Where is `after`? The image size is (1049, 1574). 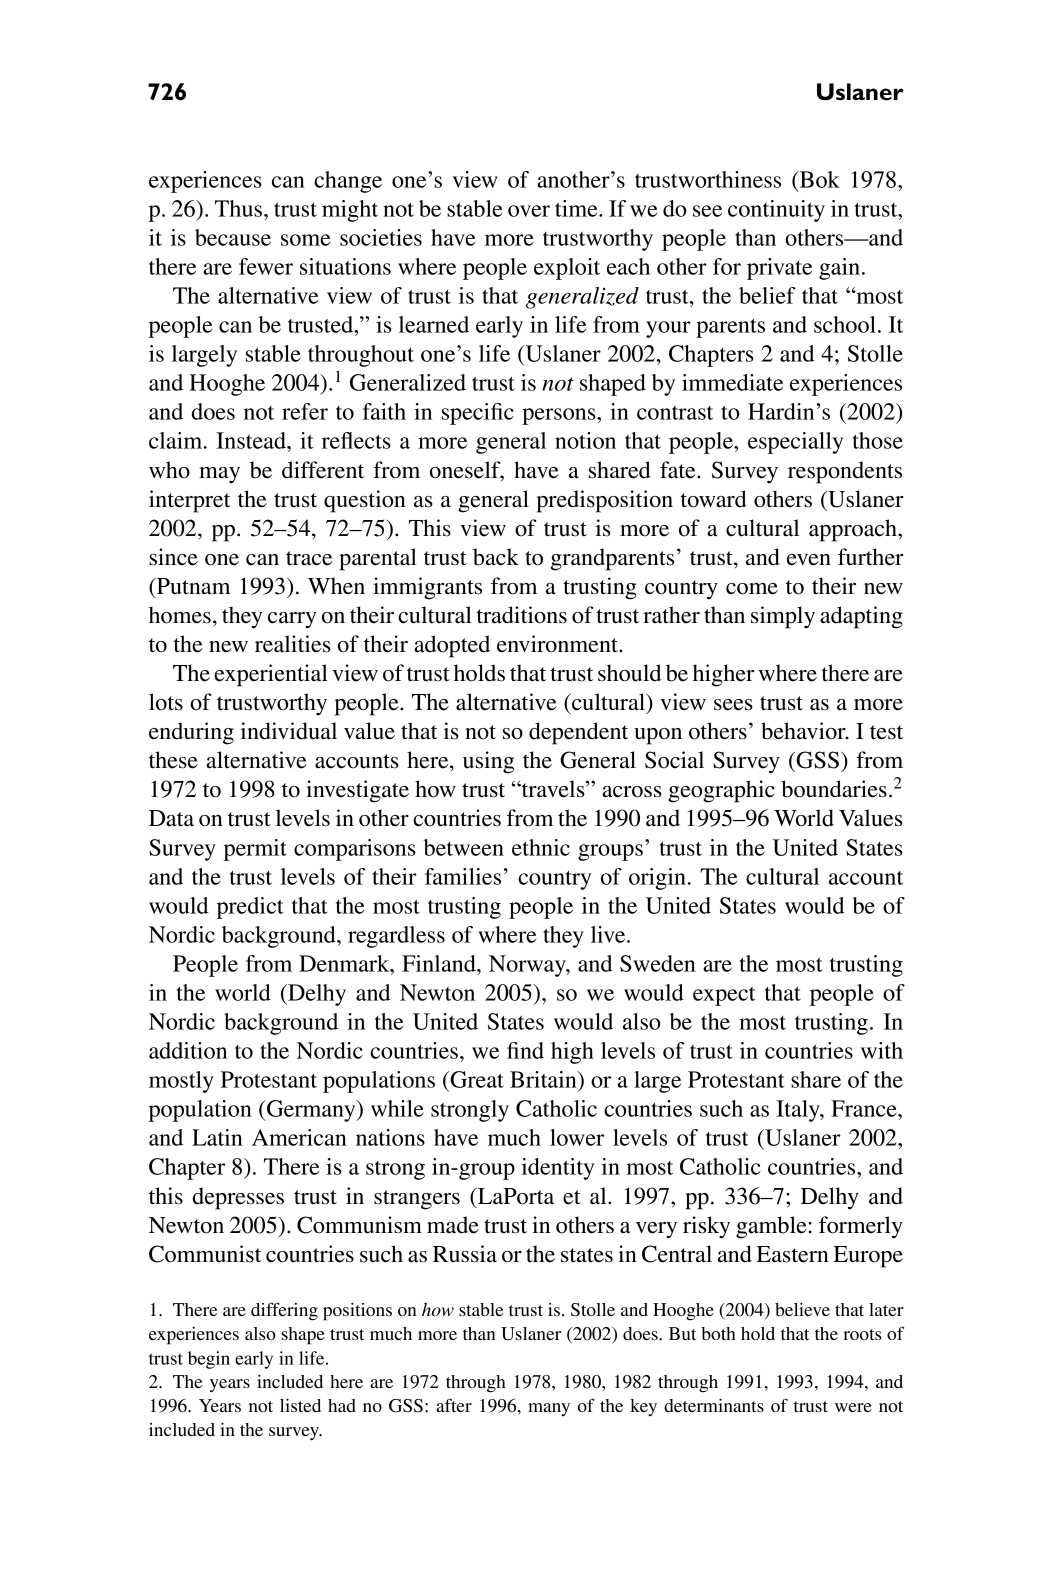
after is located at coordinates (454, 1405).
